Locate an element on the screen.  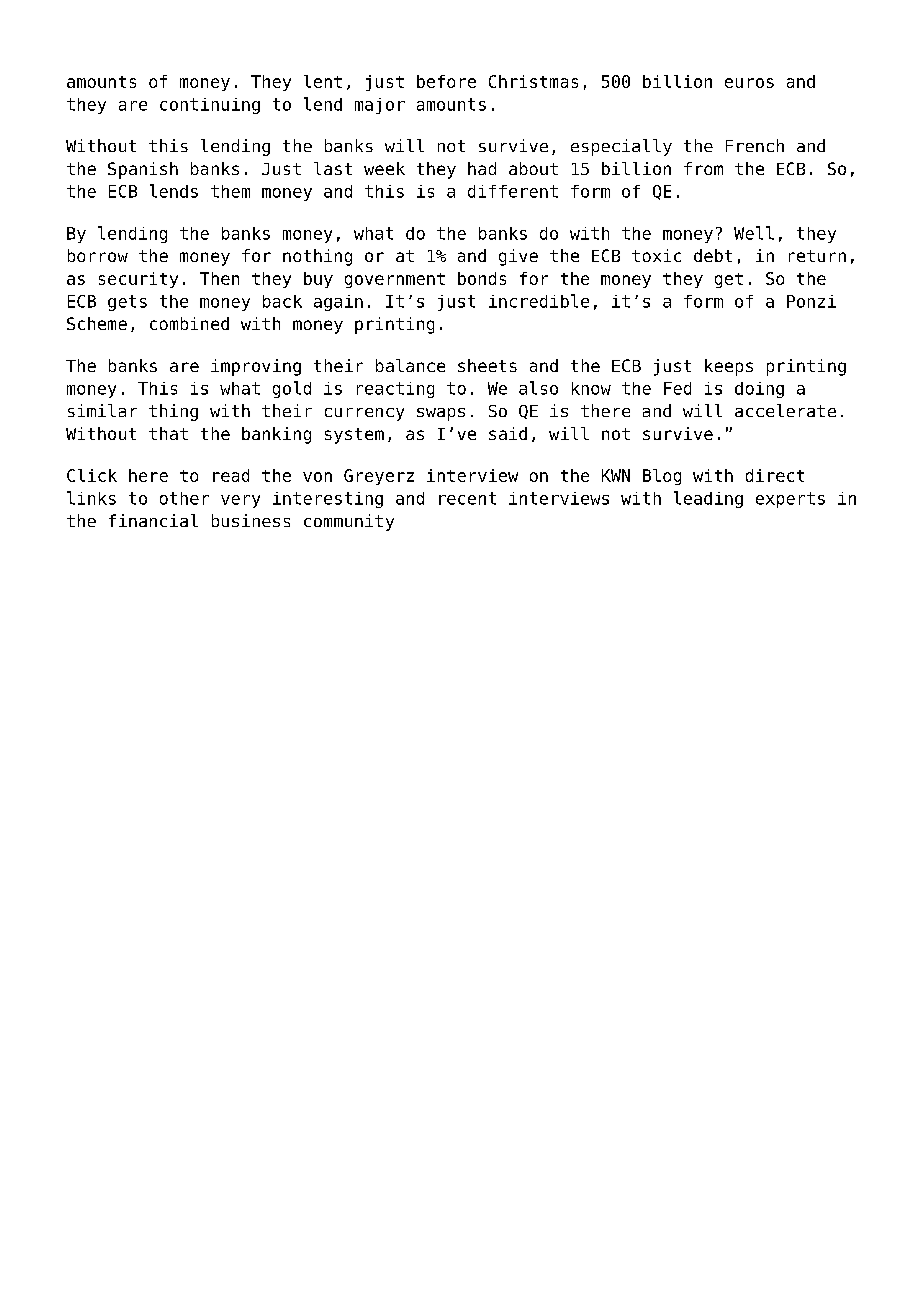
Ponzi is located at coordinates (811, 301).
